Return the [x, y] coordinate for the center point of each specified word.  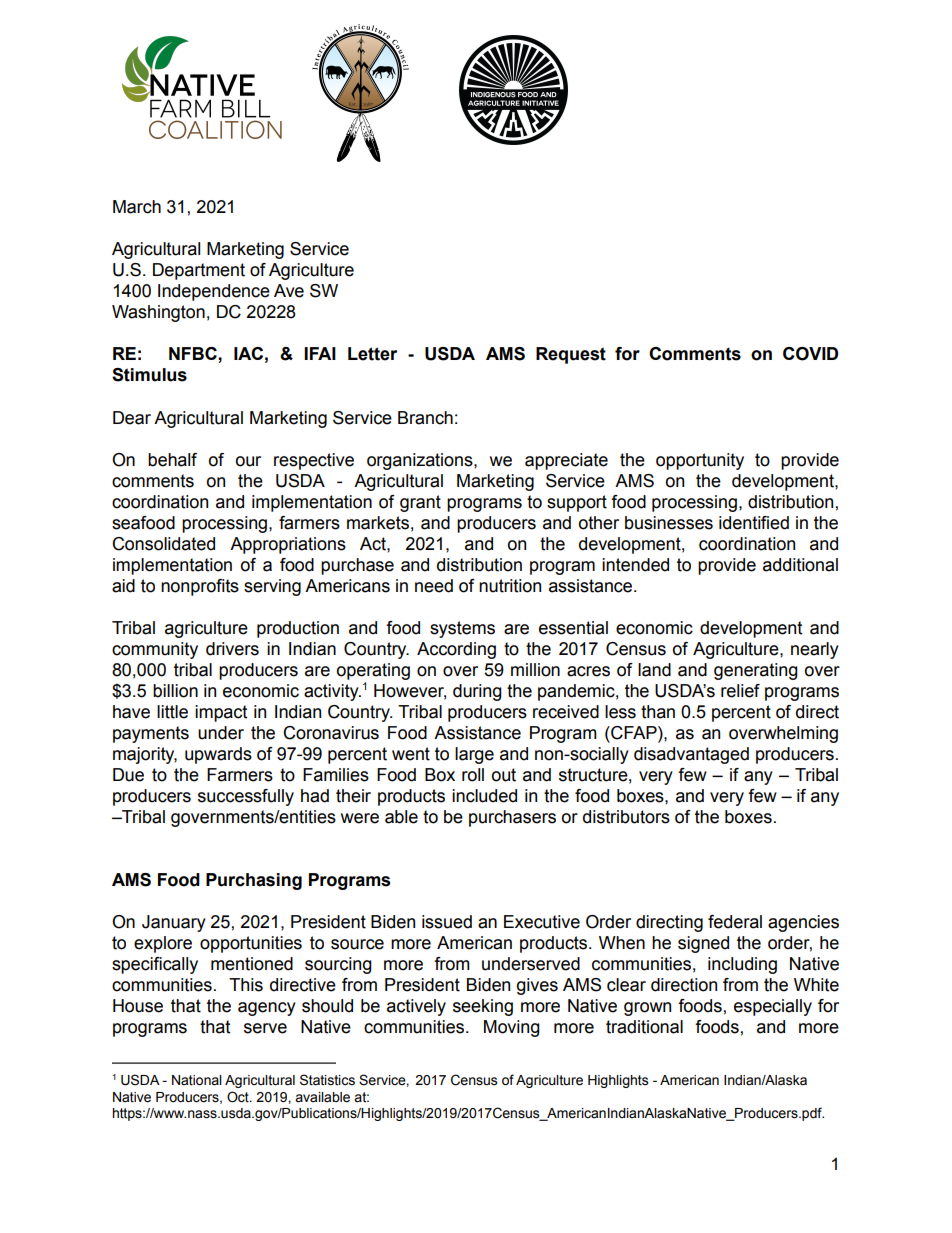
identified [754, 523]
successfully [246, 797]
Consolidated [163, 544]
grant [420, 503]
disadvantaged [691, 755]
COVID [810, 354]
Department [199, 271]
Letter [372, 354]
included [484, 796]
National [197, 1080]
